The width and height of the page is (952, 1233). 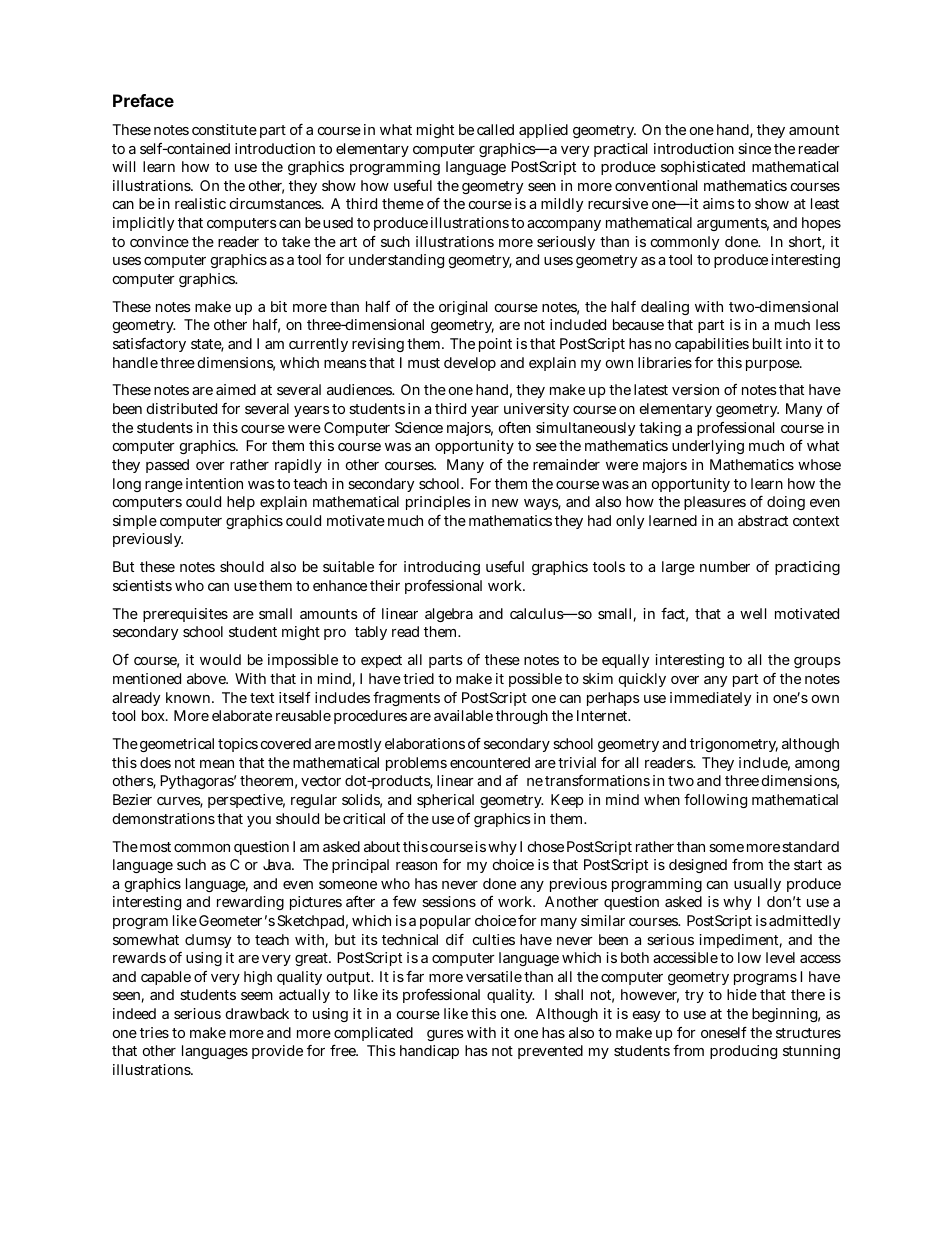 I want to click on since, so click(x=754, y=148).
